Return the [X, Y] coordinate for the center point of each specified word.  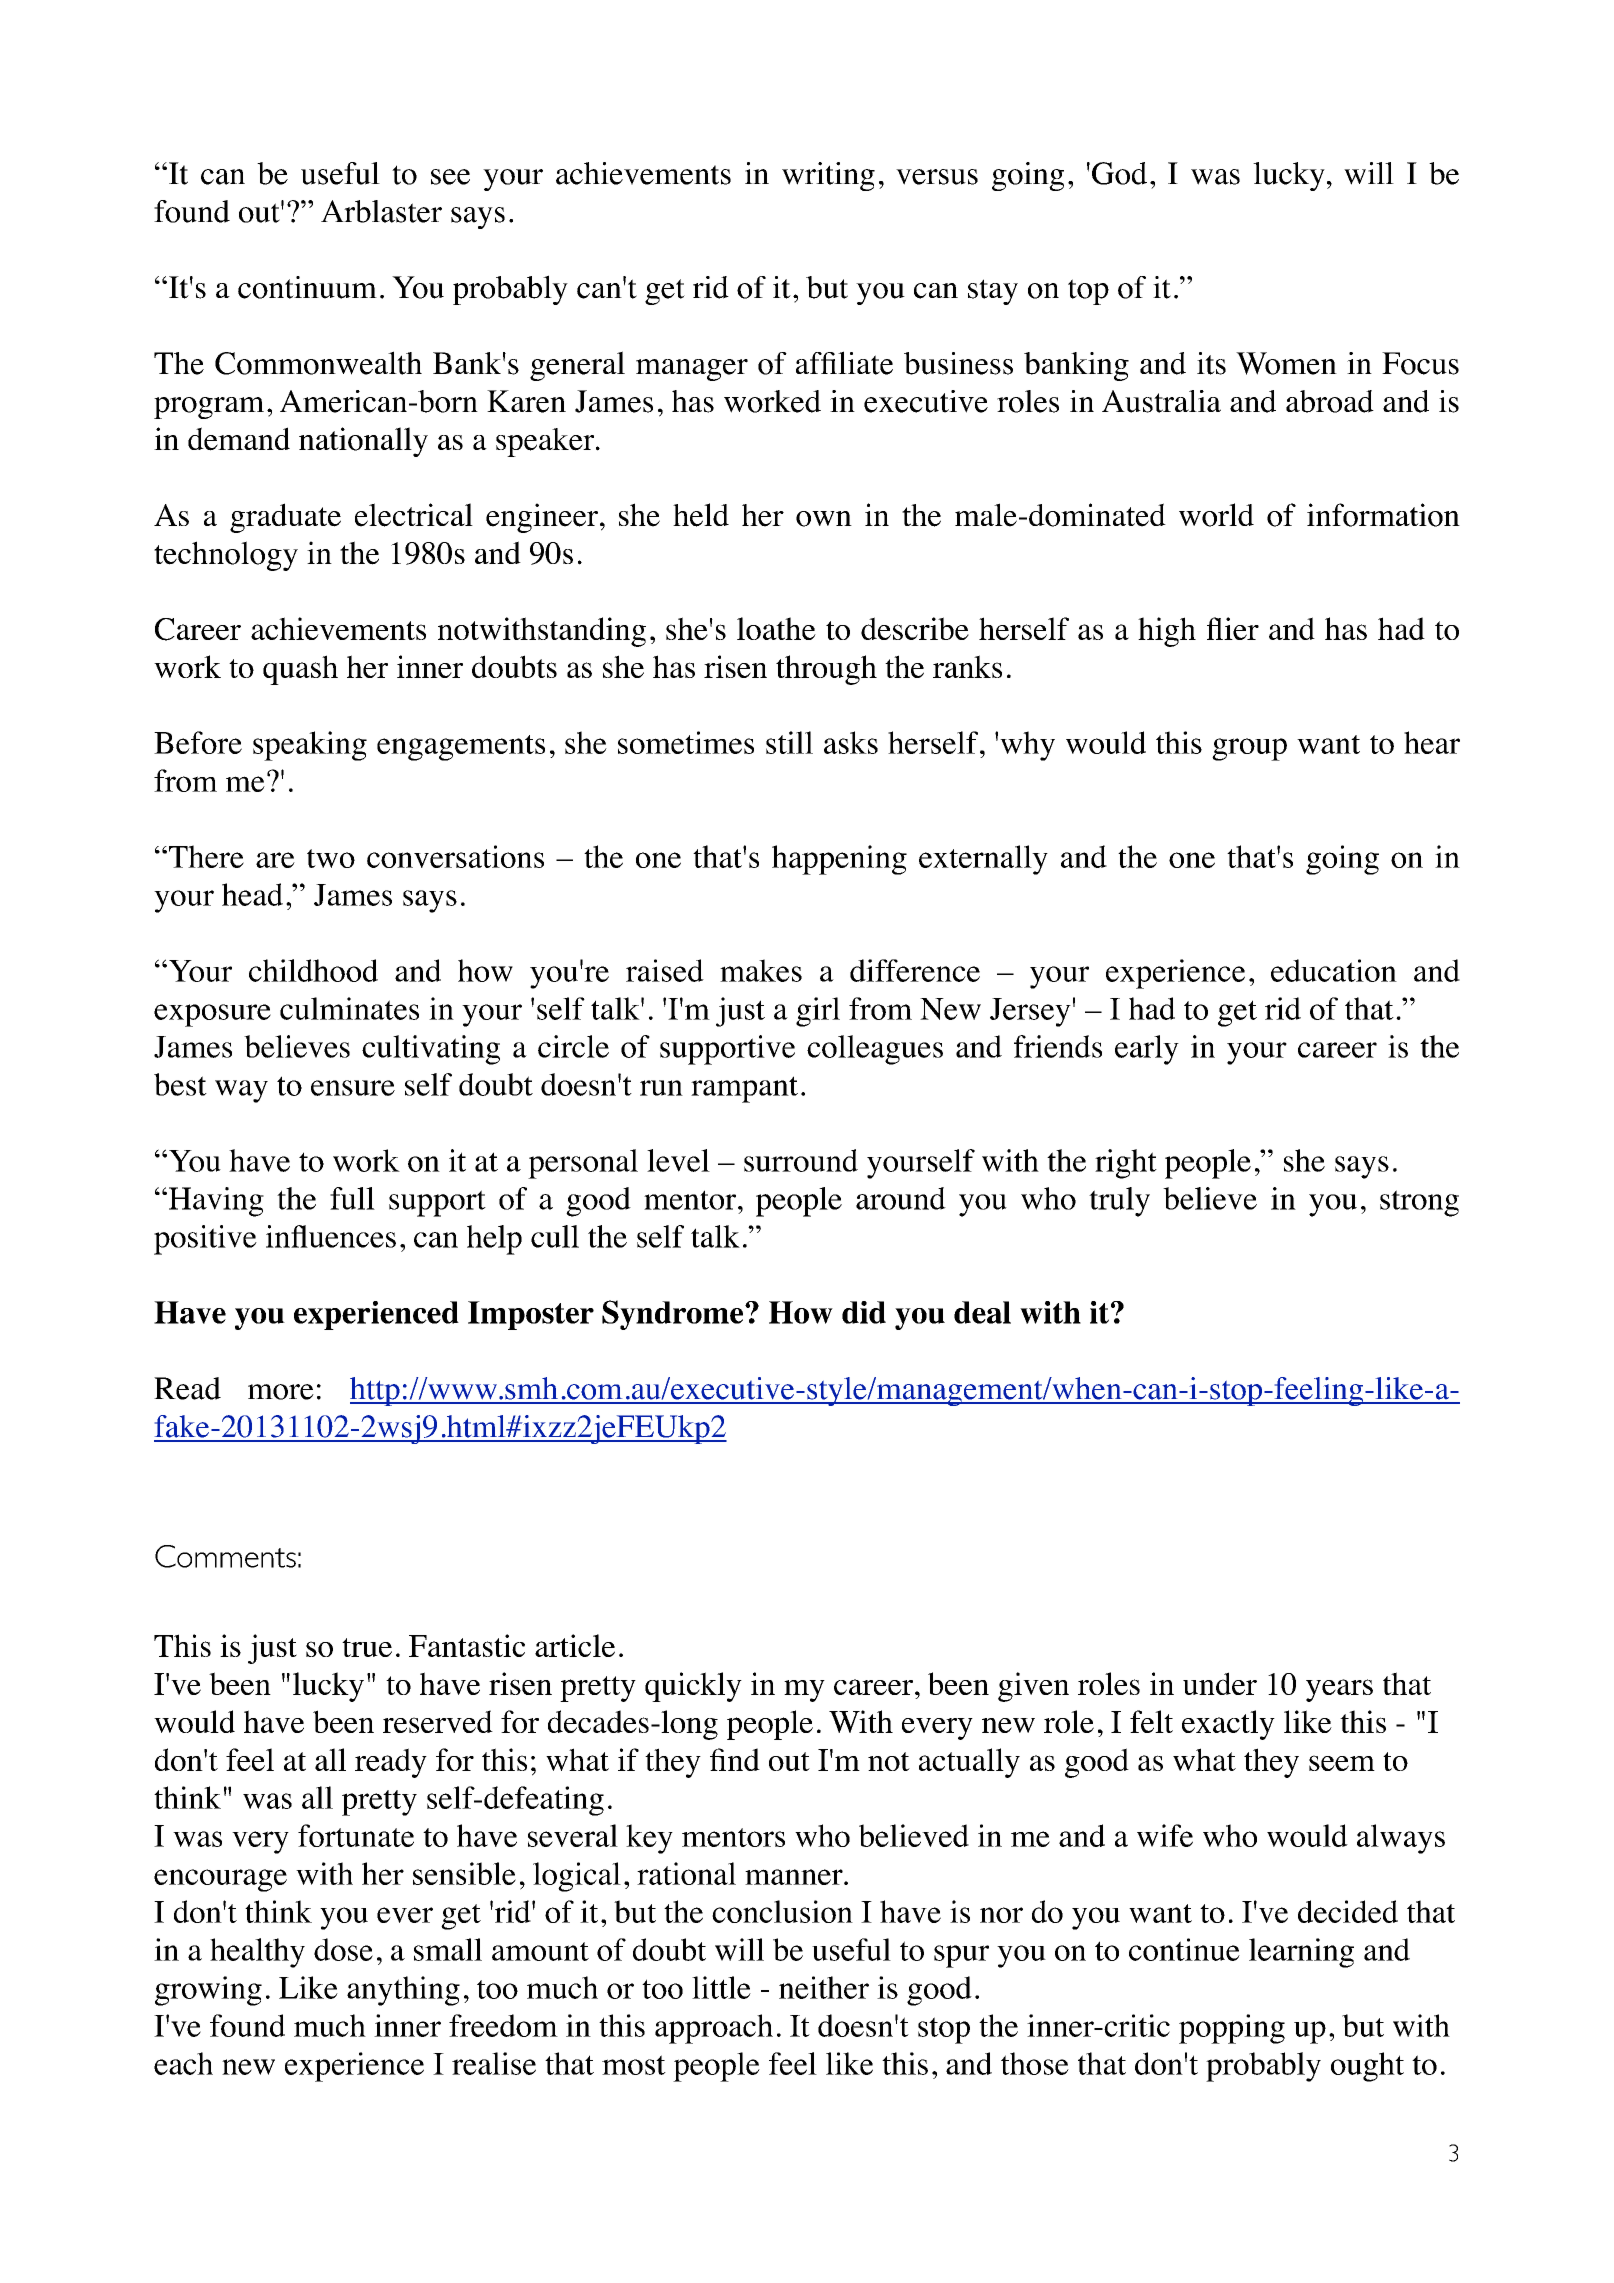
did [864, 1312]
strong [1419, 1203]
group [1249, 749]
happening [839, 860]
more [281, 1392]
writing [828, 176]
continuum [307, 287]
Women [1286, 363]
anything [403, 1991]
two [331, 858]
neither [824, 1987]
